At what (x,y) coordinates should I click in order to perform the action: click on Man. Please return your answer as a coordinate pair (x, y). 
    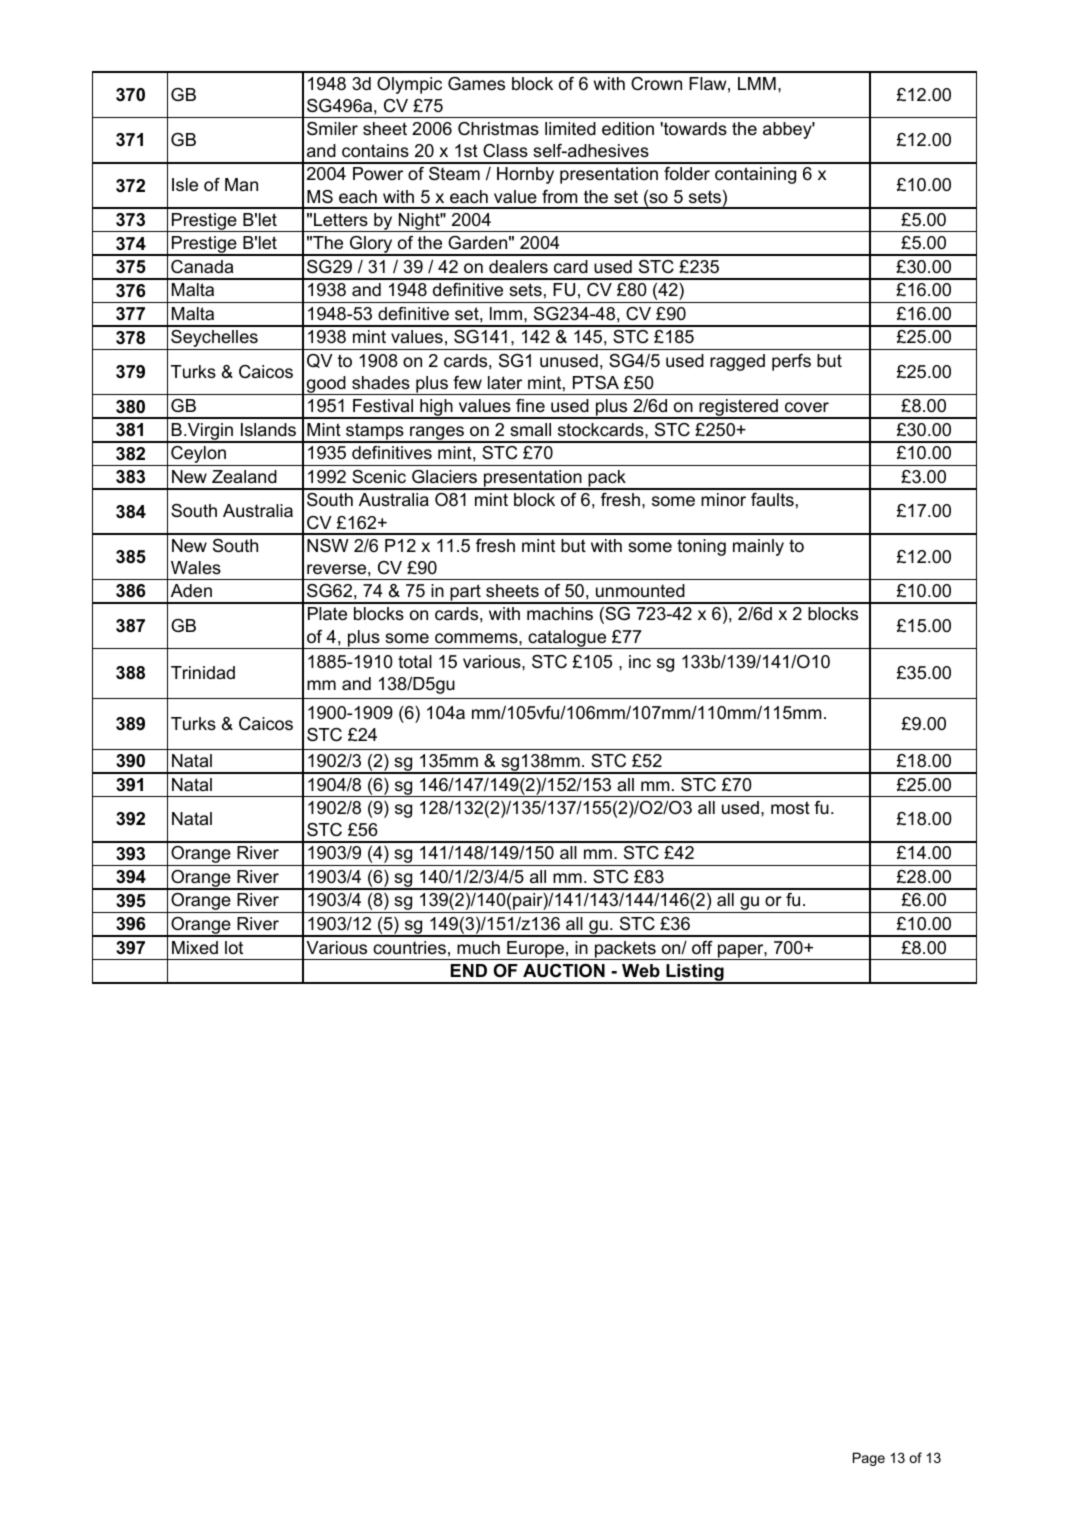
    Looking at the image, I should click on (241, 184).
